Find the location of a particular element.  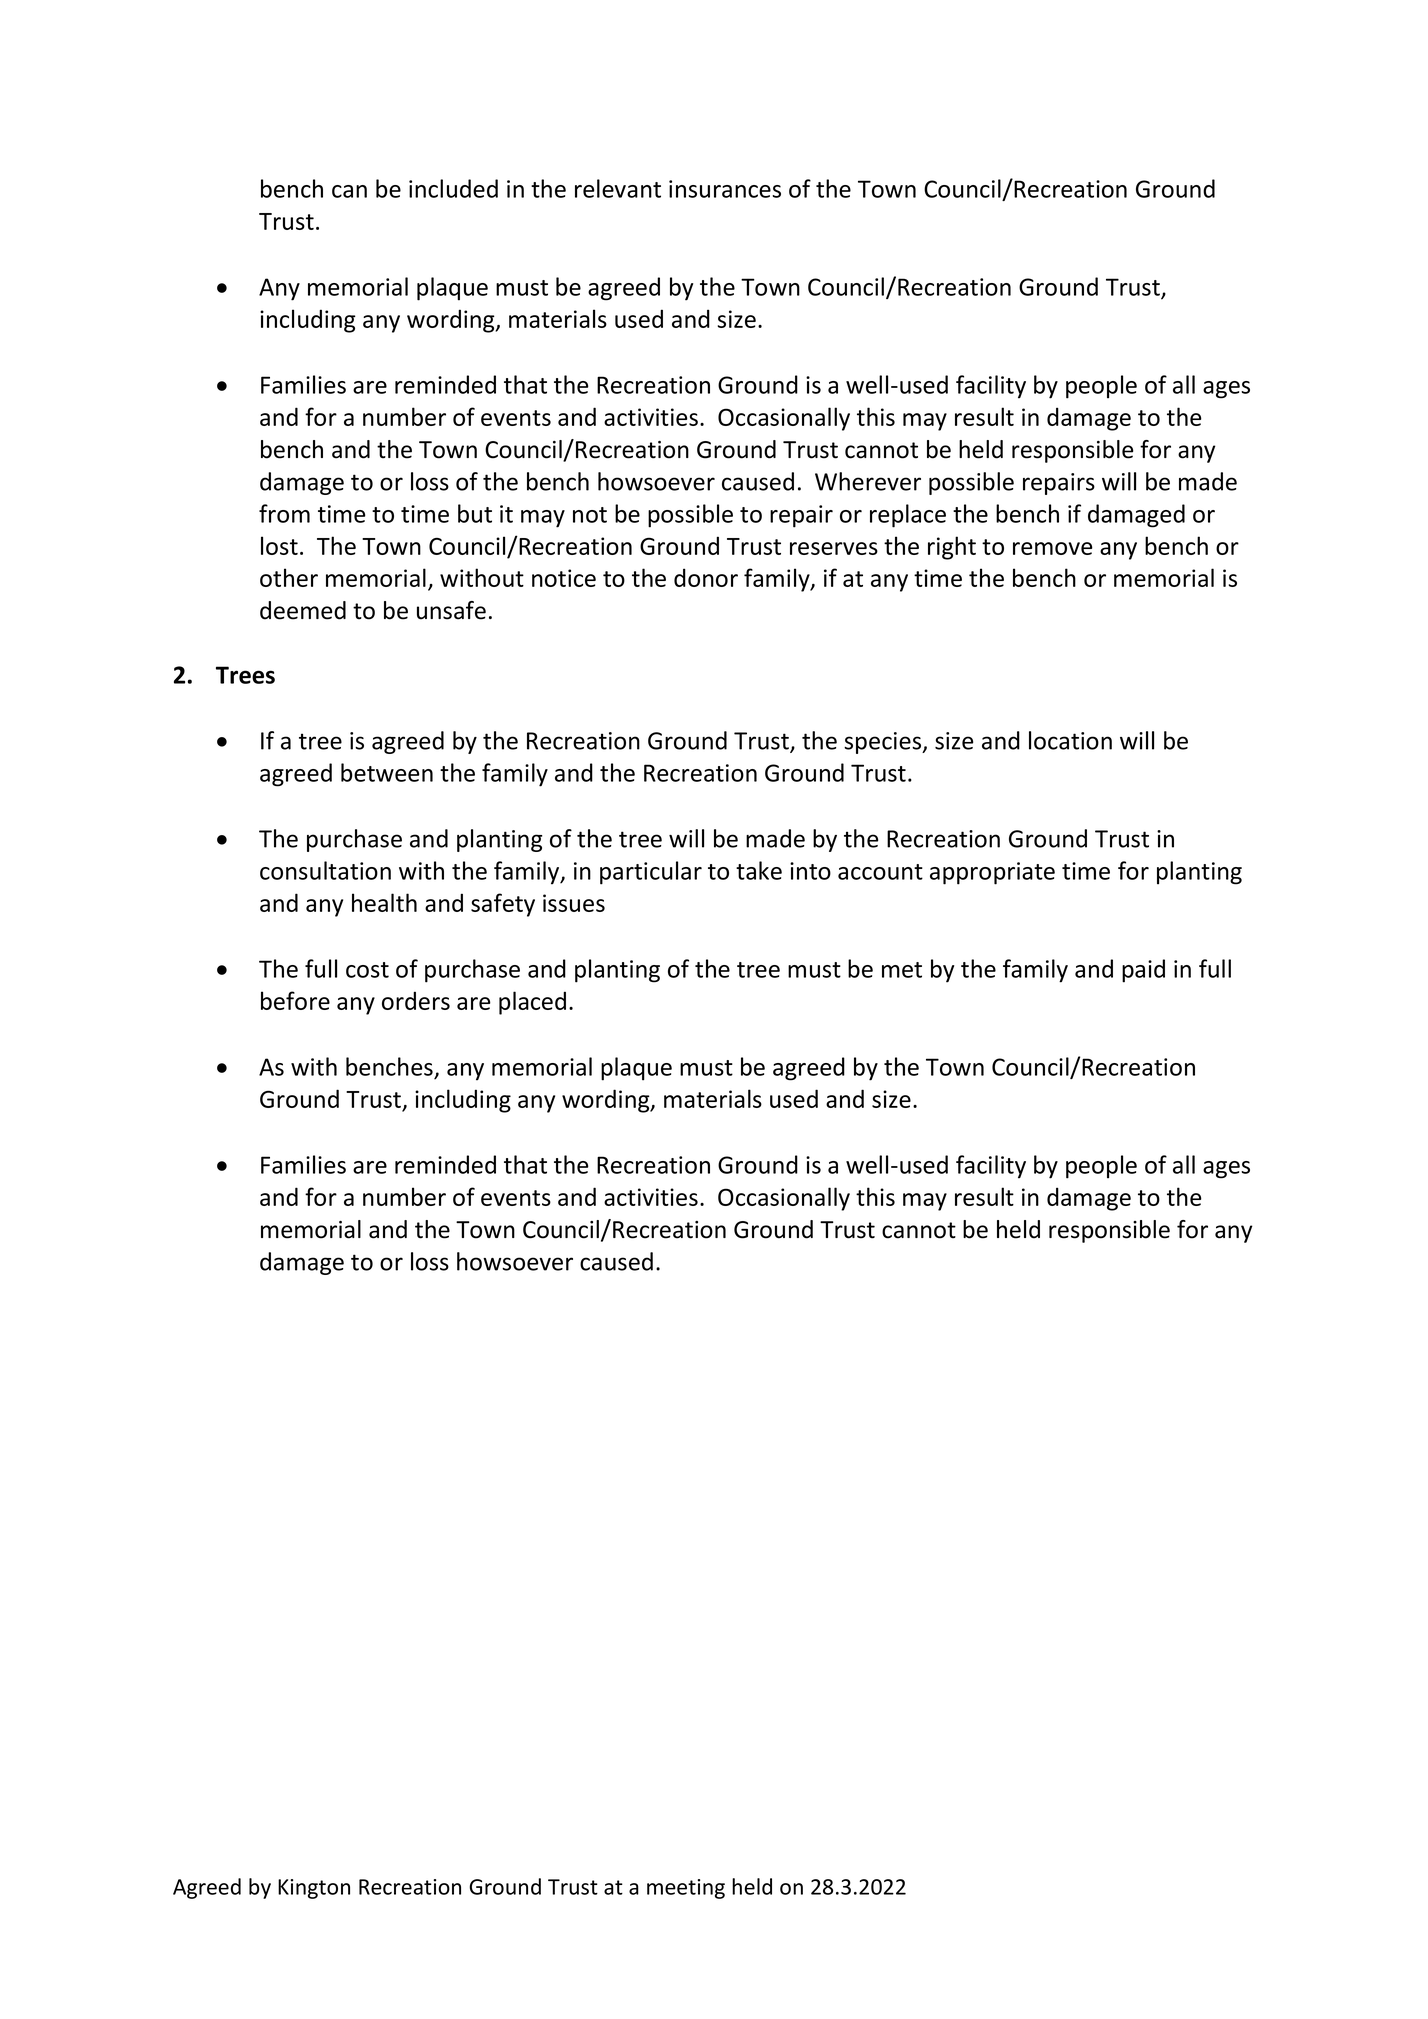

met is located at coordinates (902, 970).
